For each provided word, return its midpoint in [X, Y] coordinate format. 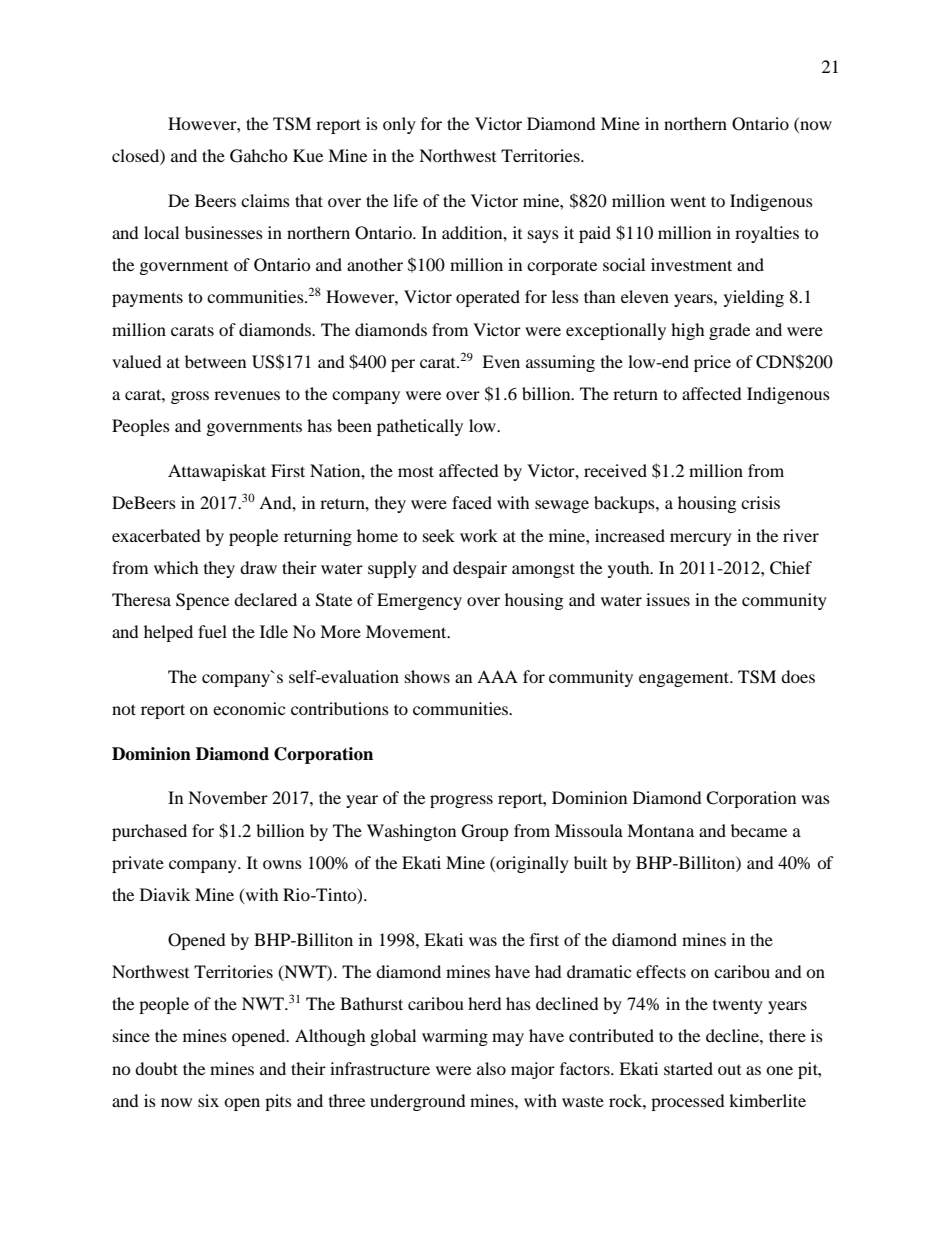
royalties [767, 234]
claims [265, 200]
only [399, 125]
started [688, 1068]
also [491, 1068]
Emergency [419, 601]
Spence [202, 601]
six [208, 1100]
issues [668, 599]
